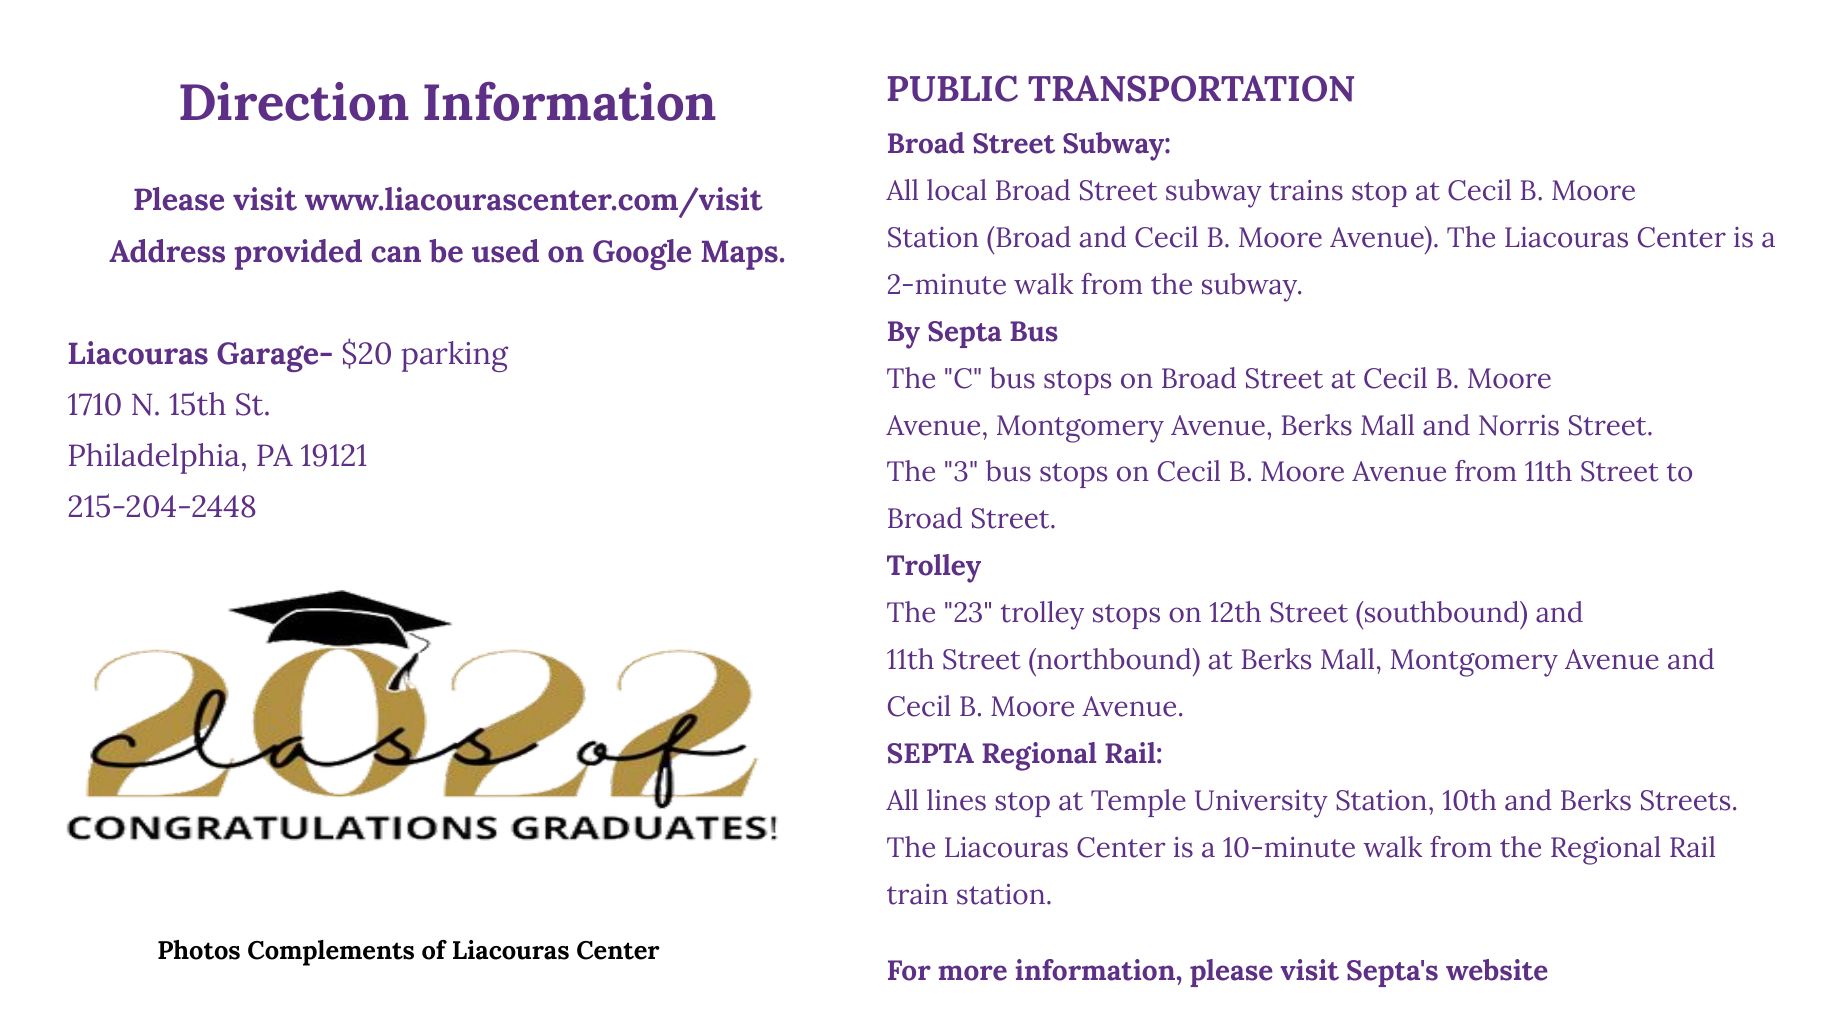 Image resolution: width=1826 pixels, height=1027 pixels. What do you see at coordinates (1191, 88) in the screenshot?
I see `TRANSPORTATION` at bounding box center [1191, 88].
